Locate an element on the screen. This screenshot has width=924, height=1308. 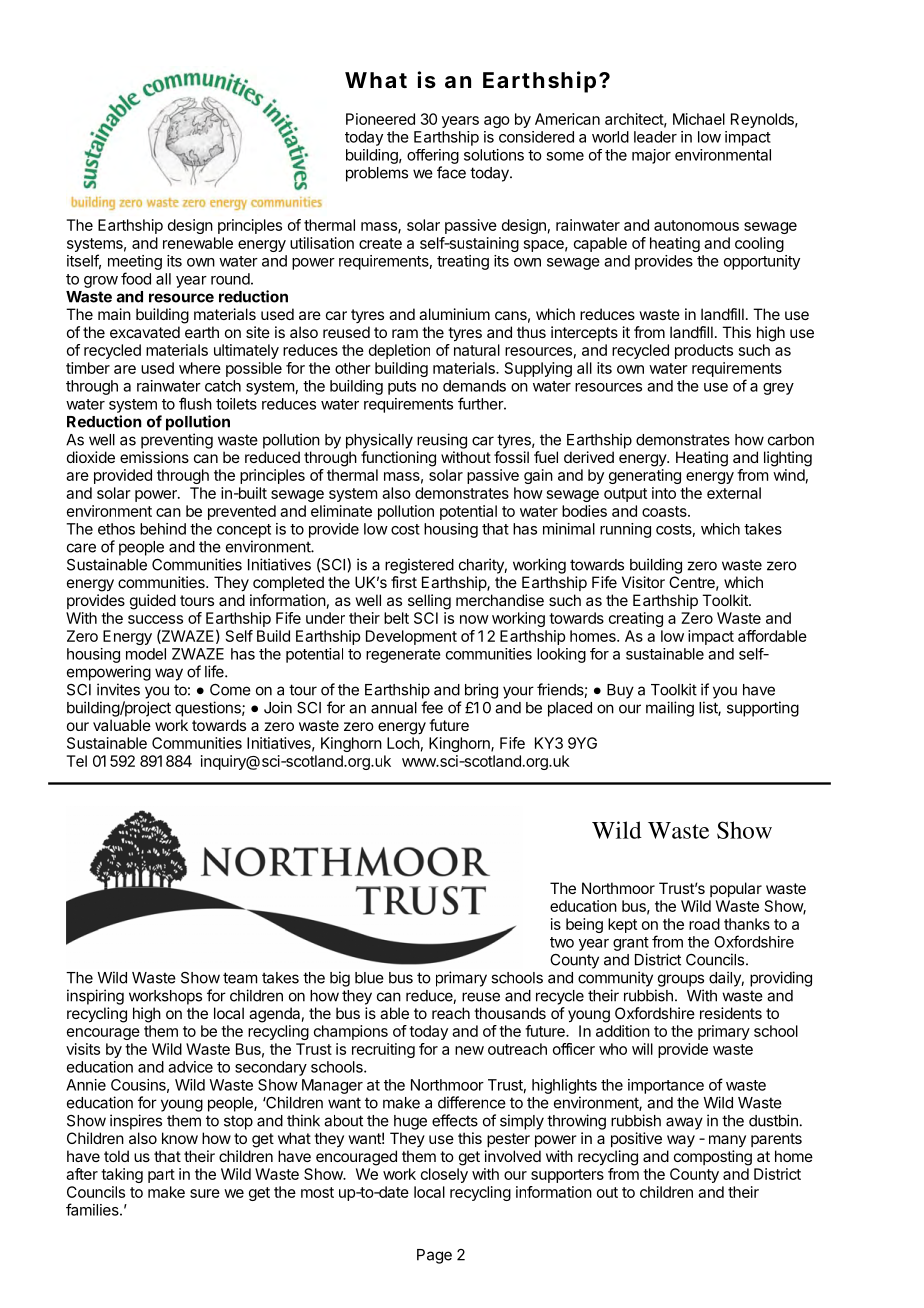
offering is located at coordinates (433, 156).
